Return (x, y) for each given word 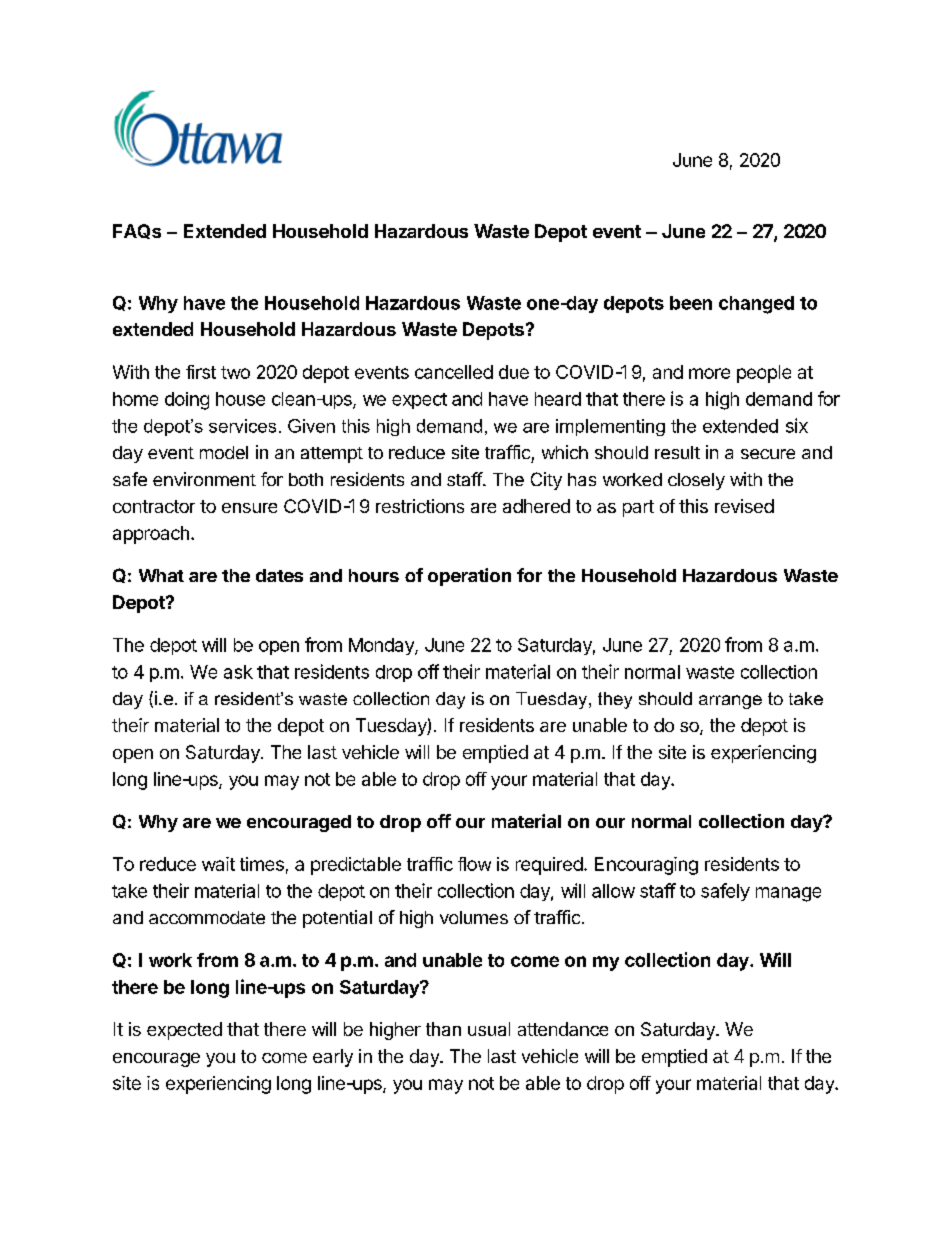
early (333, 1058)
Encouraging (646, 866)
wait (218, 864)
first (201, 372)
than (443, 1029)
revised (744, 506)
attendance (563, 1029)
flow (474, 864)
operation (469, 577)
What (161, 575)
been (691, 303)
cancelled (454, 372)
